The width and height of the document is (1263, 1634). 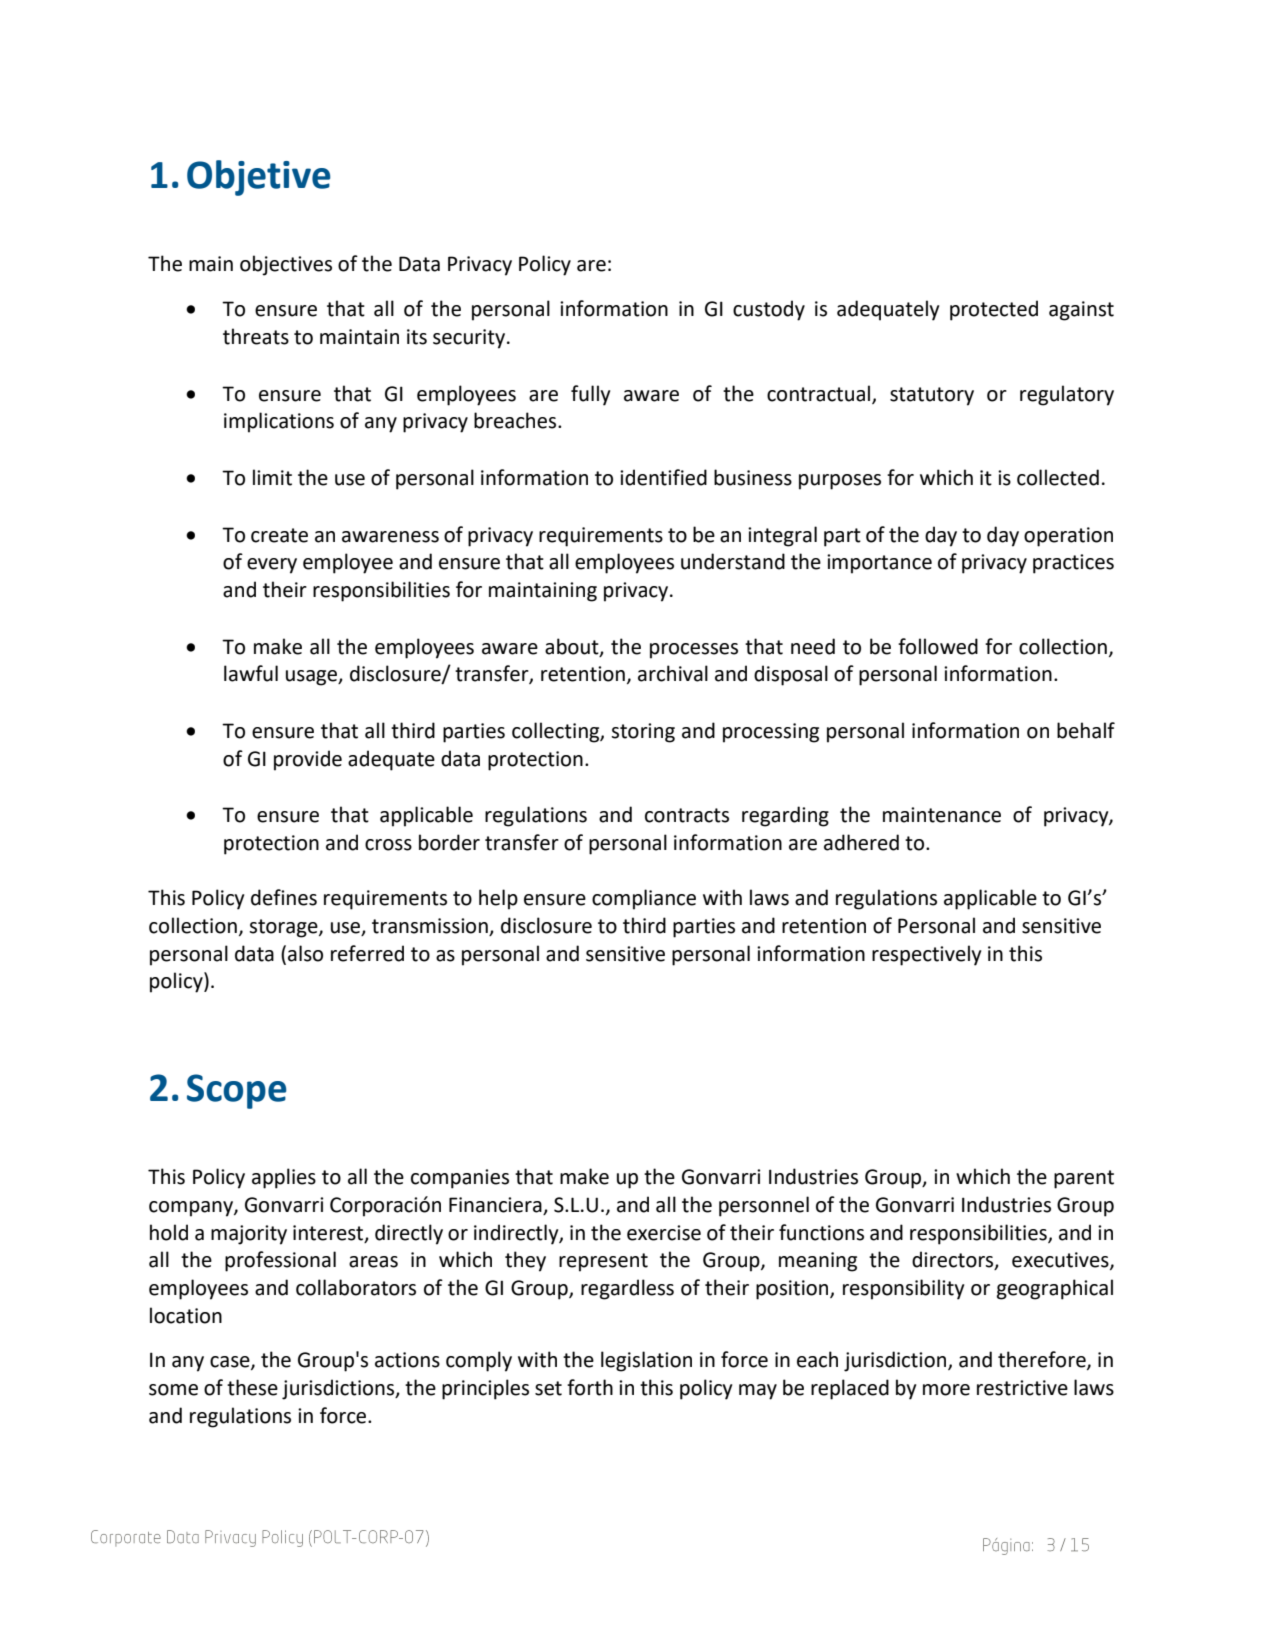 What do you see at coordinates (286, 265) in the document?
I see `objectives` at bounding box center [286, 265].
